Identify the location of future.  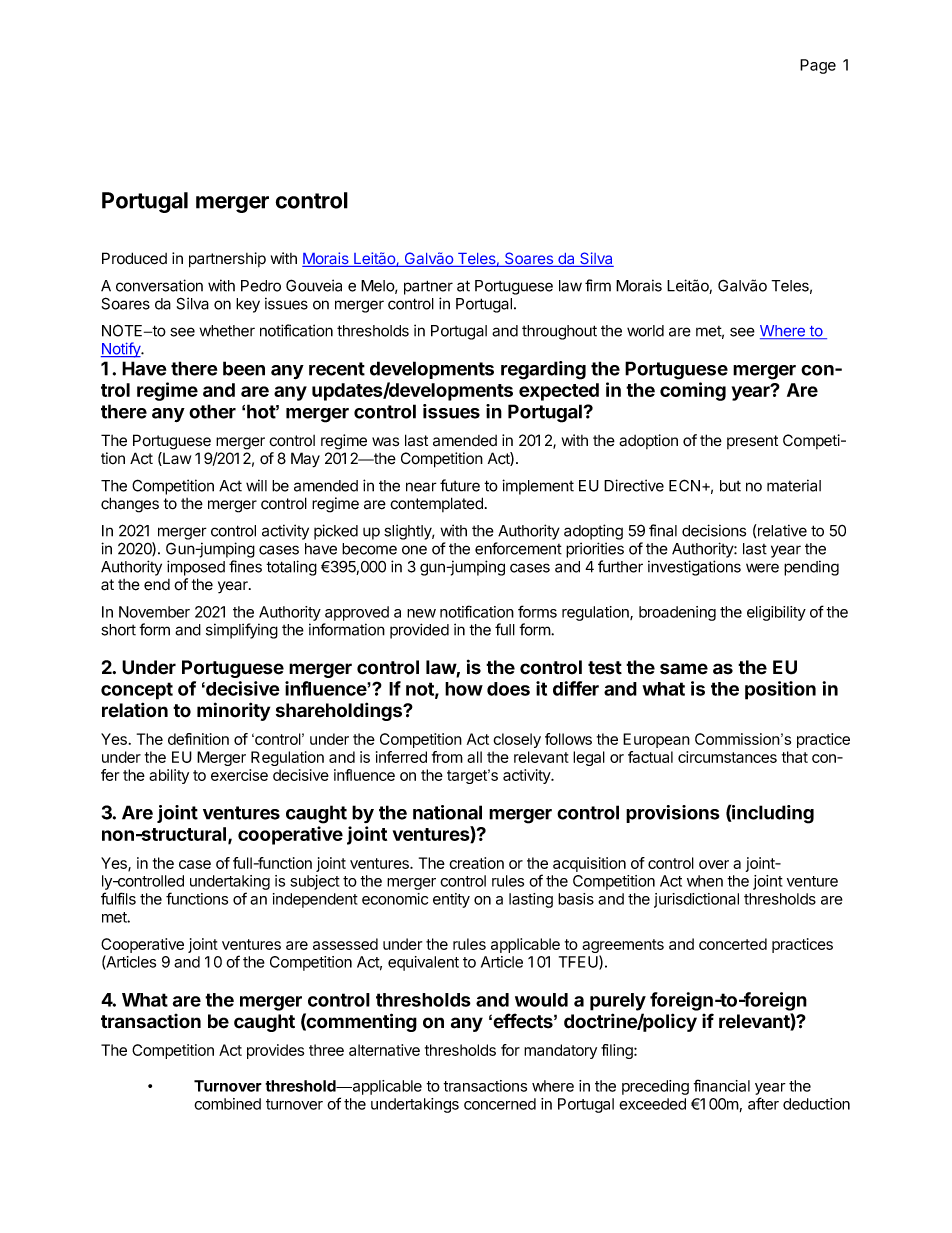
(460, 485).
